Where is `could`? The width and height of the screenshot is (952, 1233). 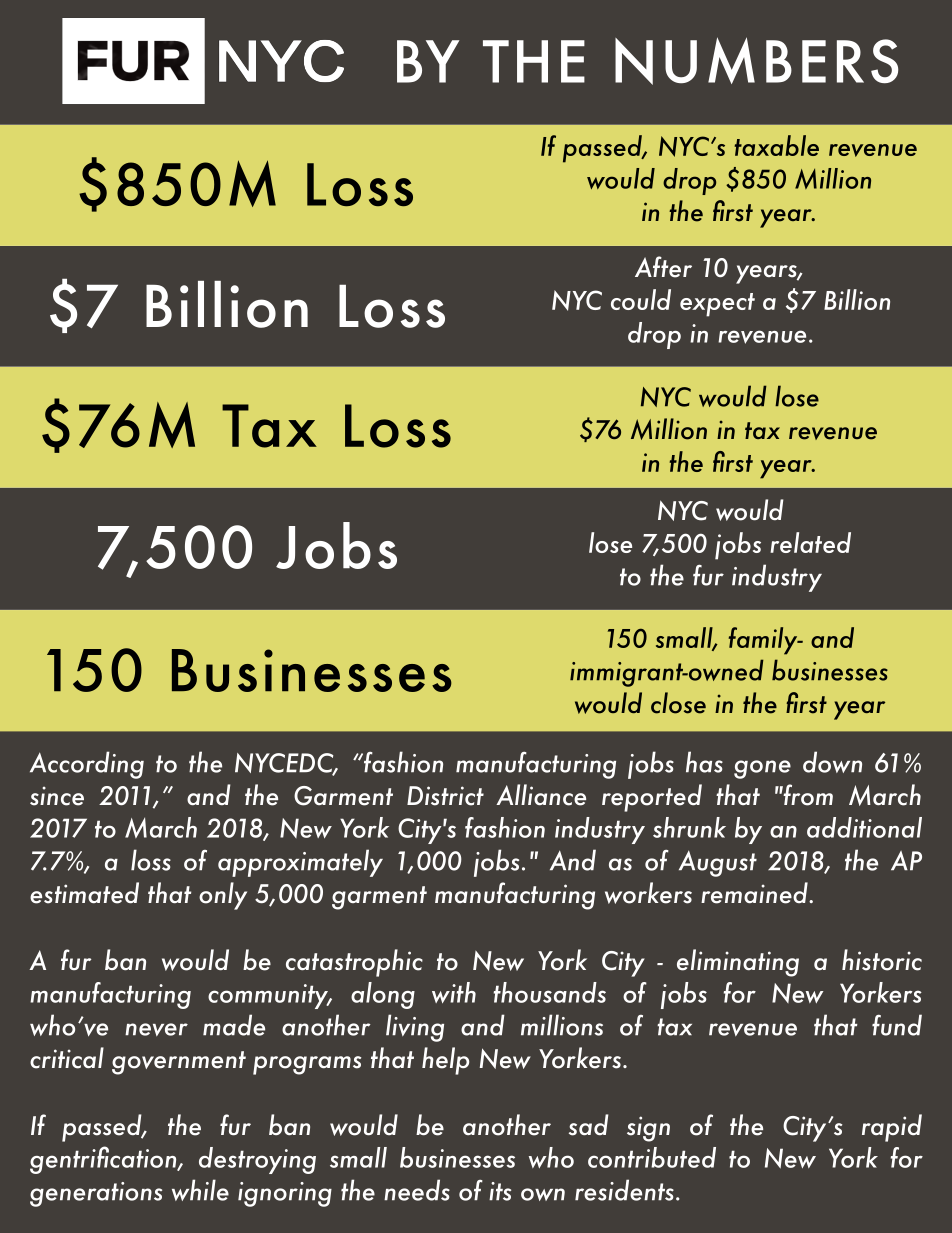
could is located at coordinates (641, 299).
